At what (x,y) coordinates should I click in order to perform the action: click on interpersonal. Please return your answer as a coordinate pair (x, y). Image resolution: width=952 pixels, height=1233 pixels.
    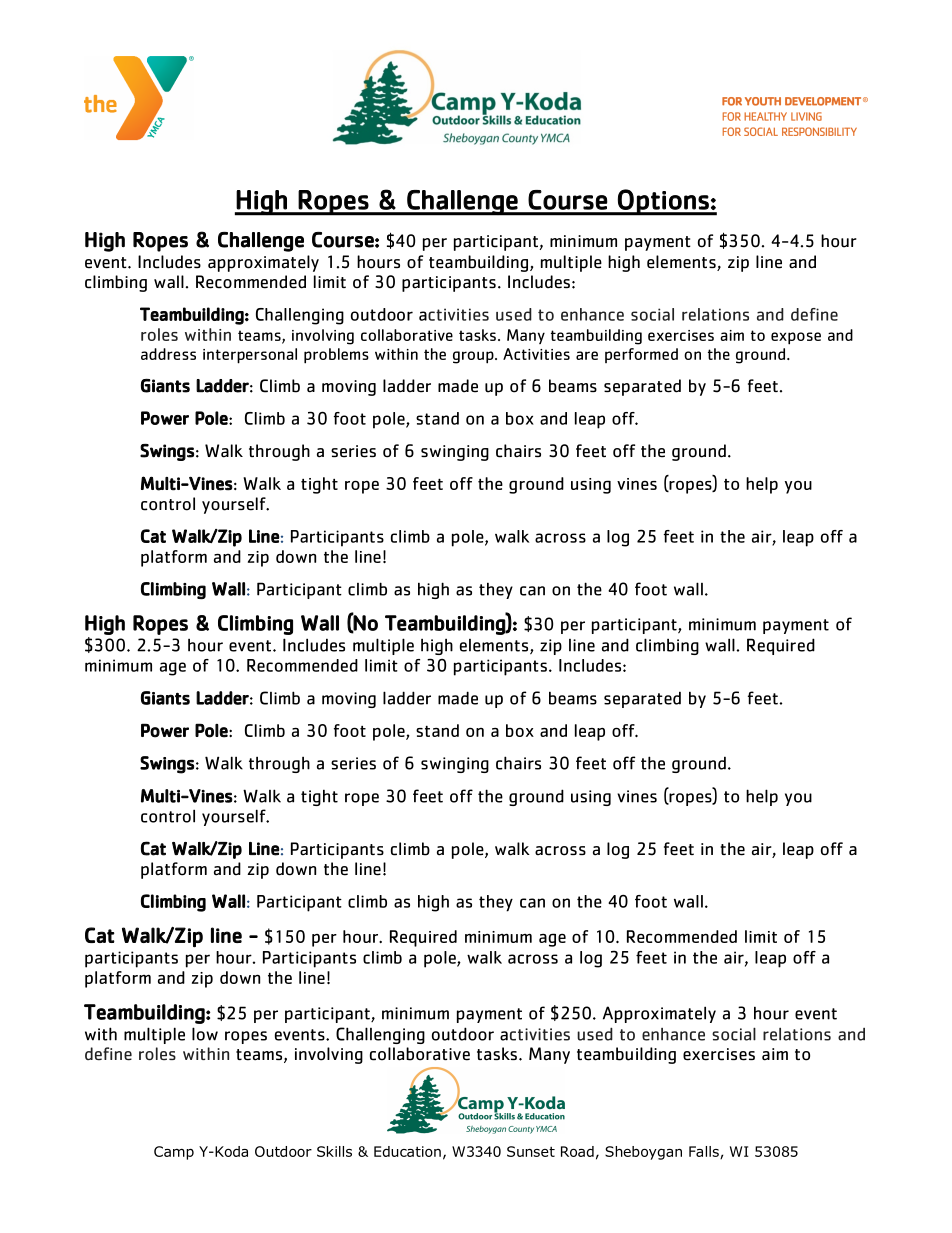
    Looking at the image, I should click on (250, 356).
